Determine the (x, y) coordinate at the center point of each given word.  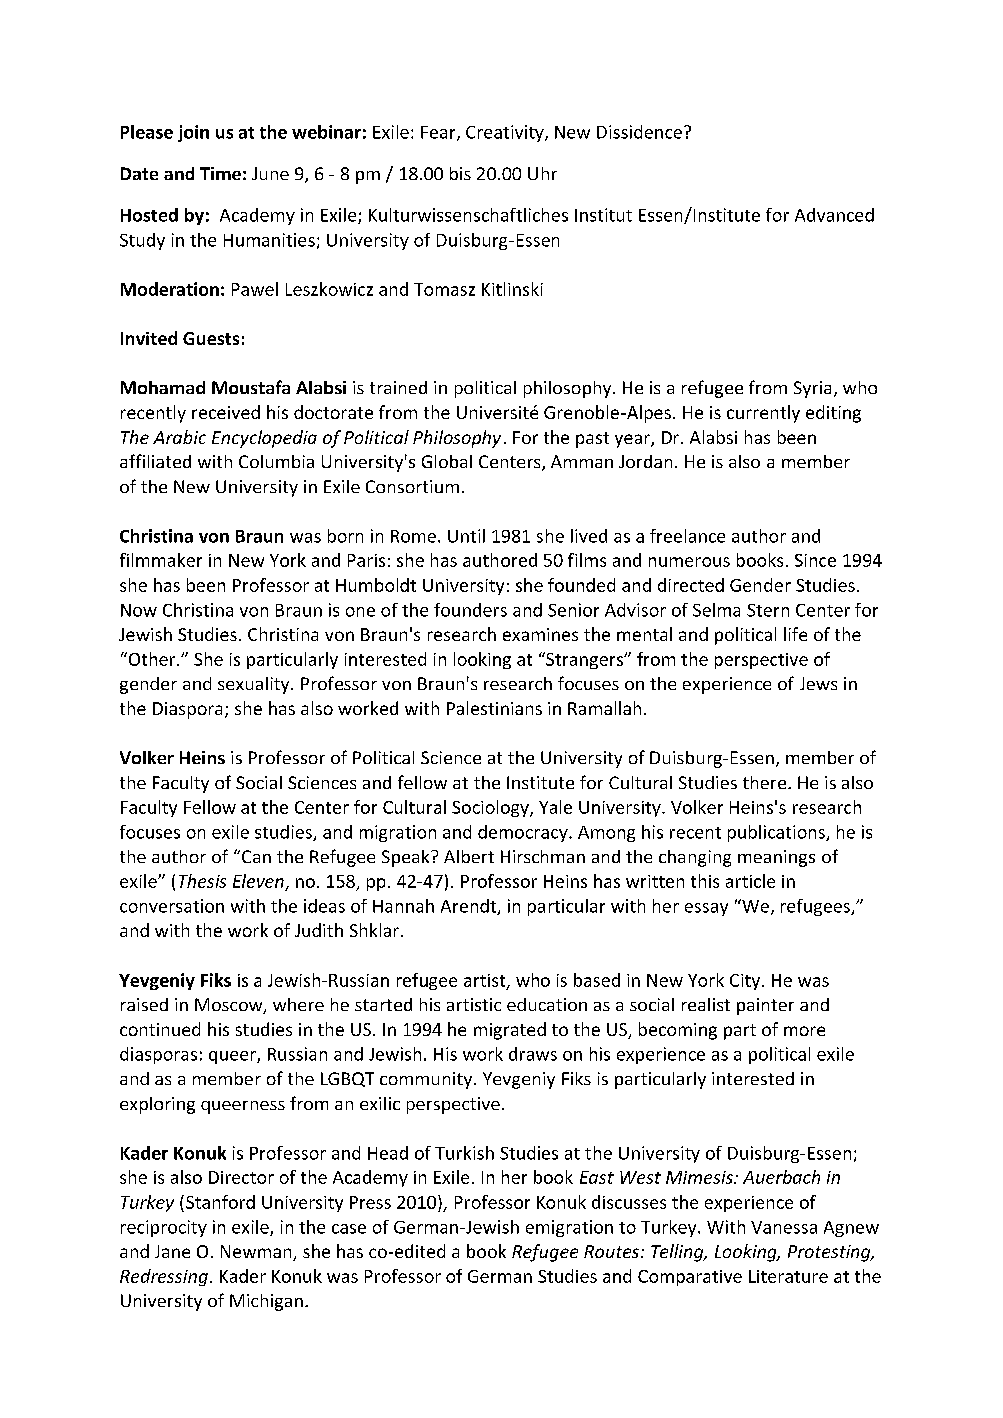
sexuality (255, 685)
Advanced (834, 215)
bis (460, 173)
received (226, 412)
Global (447, 461)
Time (220, 173)
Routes (611, 1251)
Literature (788, 1276)
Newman (257, 1253)
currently (763, 414)
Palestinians (494, 708)
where (298, 1004)
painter (765, 1006)
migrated (510, 1031)
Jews (818, 683)
